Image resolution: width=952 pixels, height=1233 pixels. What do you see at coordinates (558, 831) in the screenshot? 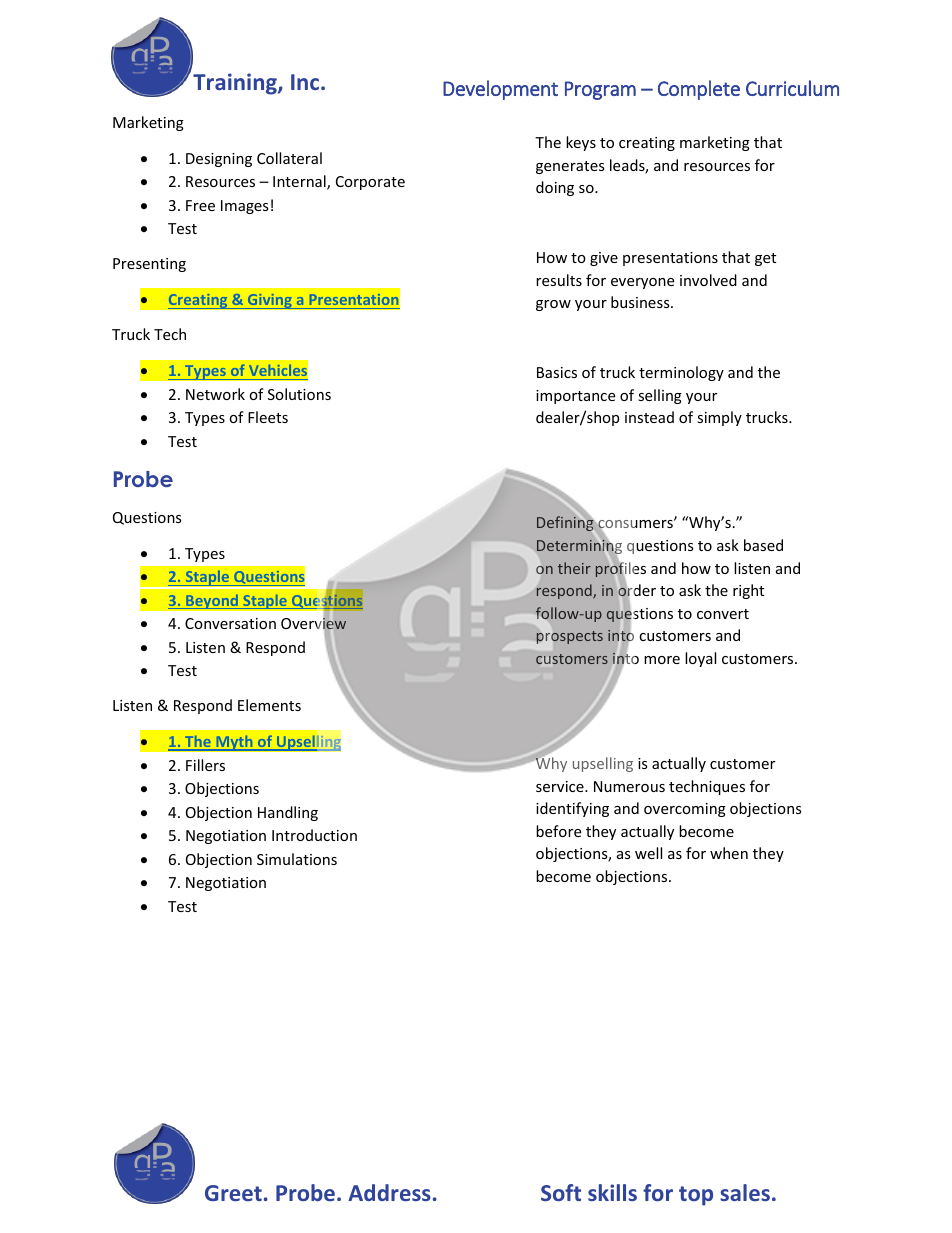
I see `before` at bounding box center [558, 831].
